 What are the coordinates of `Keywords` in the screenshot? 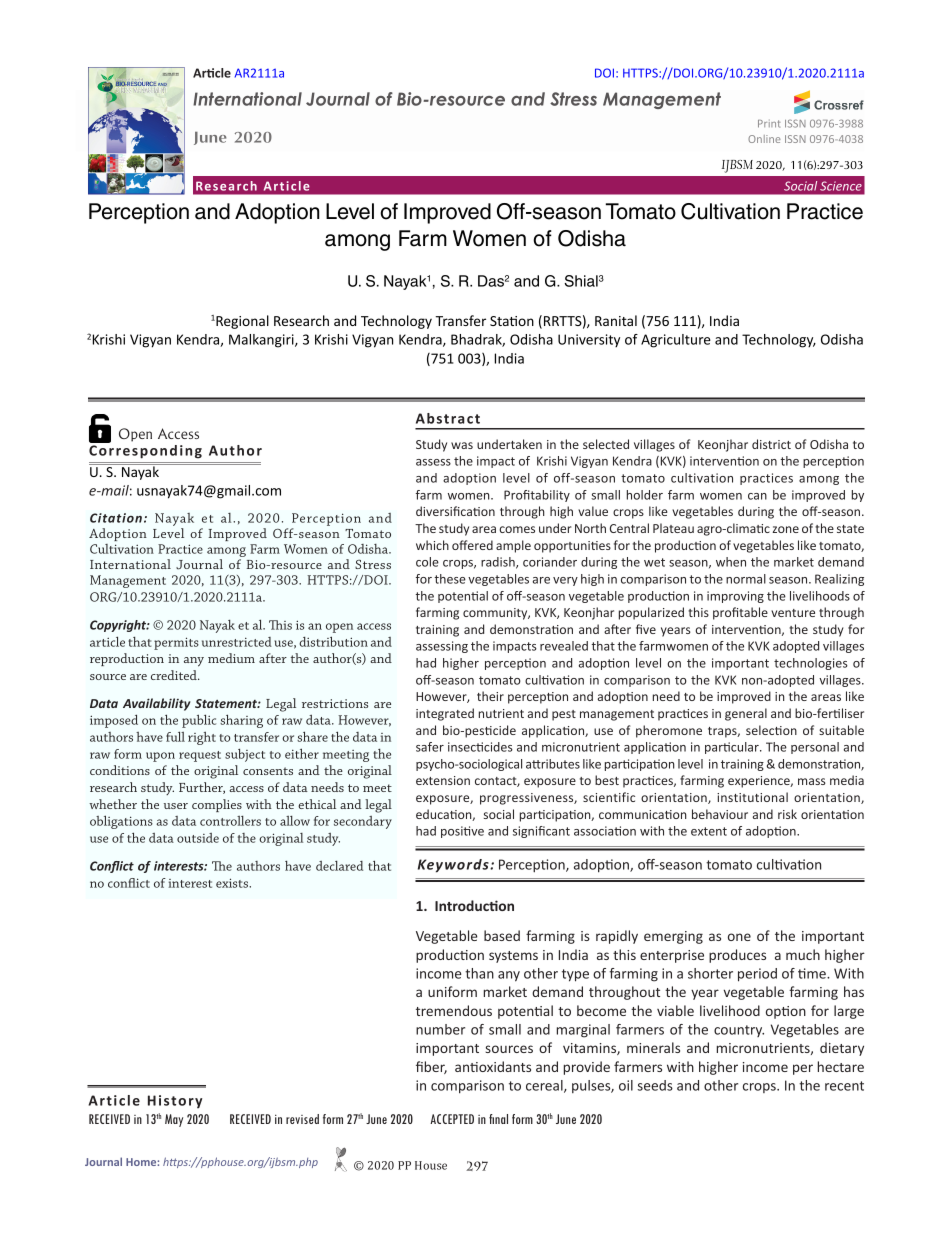 It's located at (454, 866).
